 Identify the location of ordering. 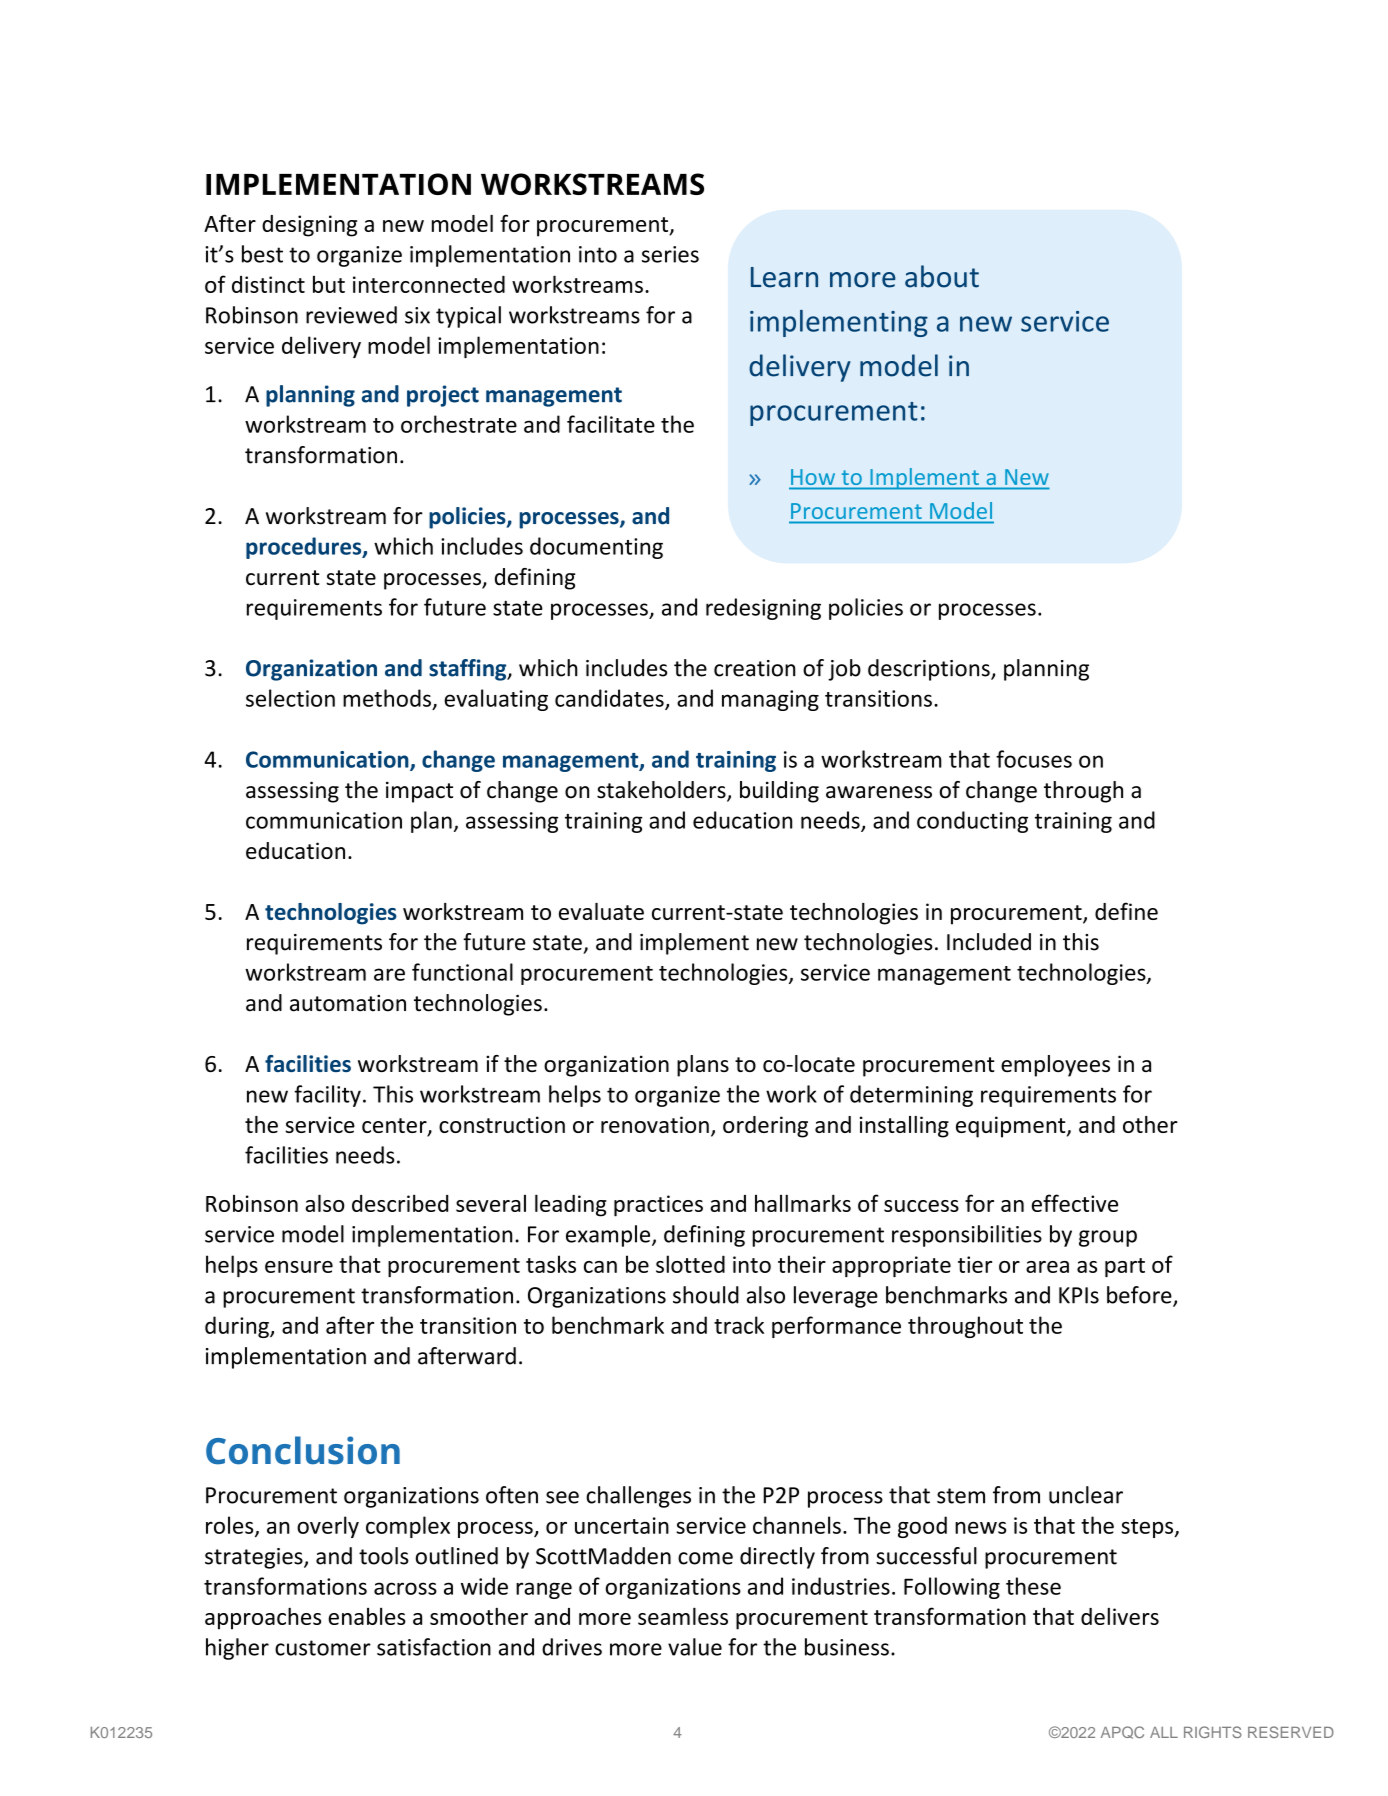
(765, 1127).
